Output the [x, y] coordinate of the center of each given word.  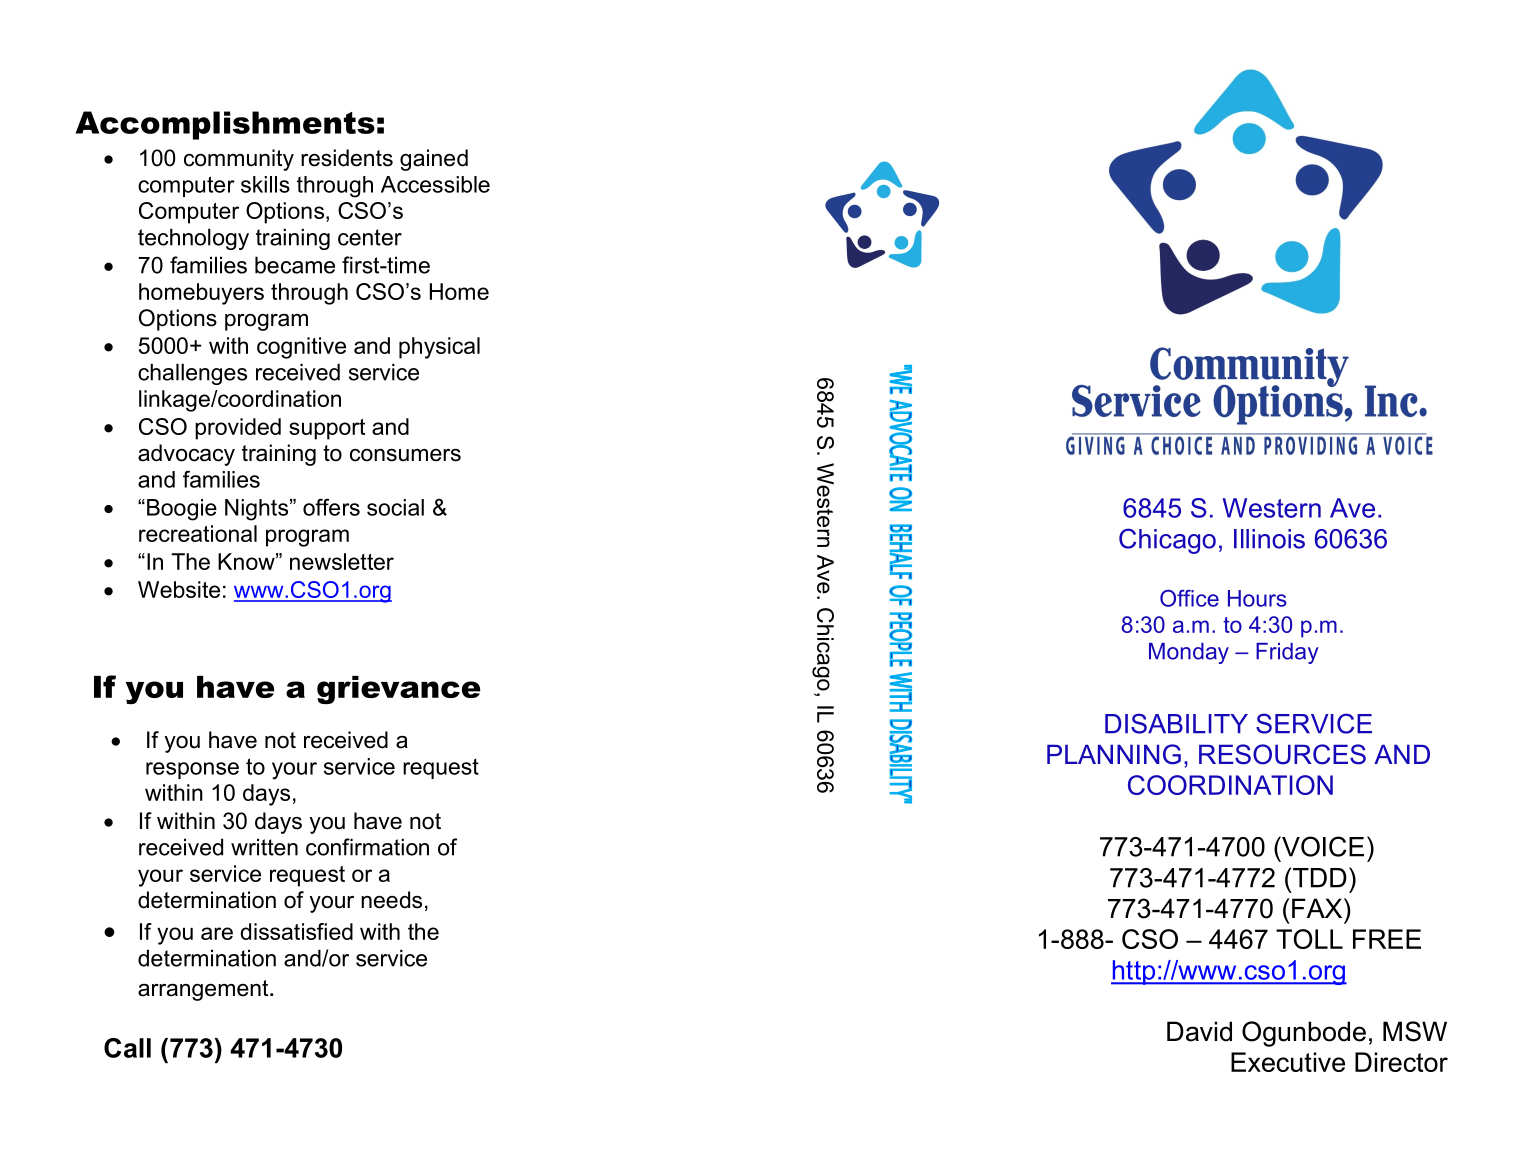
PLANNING [1114, 754]
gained [434, 160]
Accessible [435, 184]
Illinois [1269, 539]
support [327, 429]
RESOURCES [1282, 754]
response [192, 770]
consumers [405, 455]
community [239, 160]
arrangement [204, 990]
